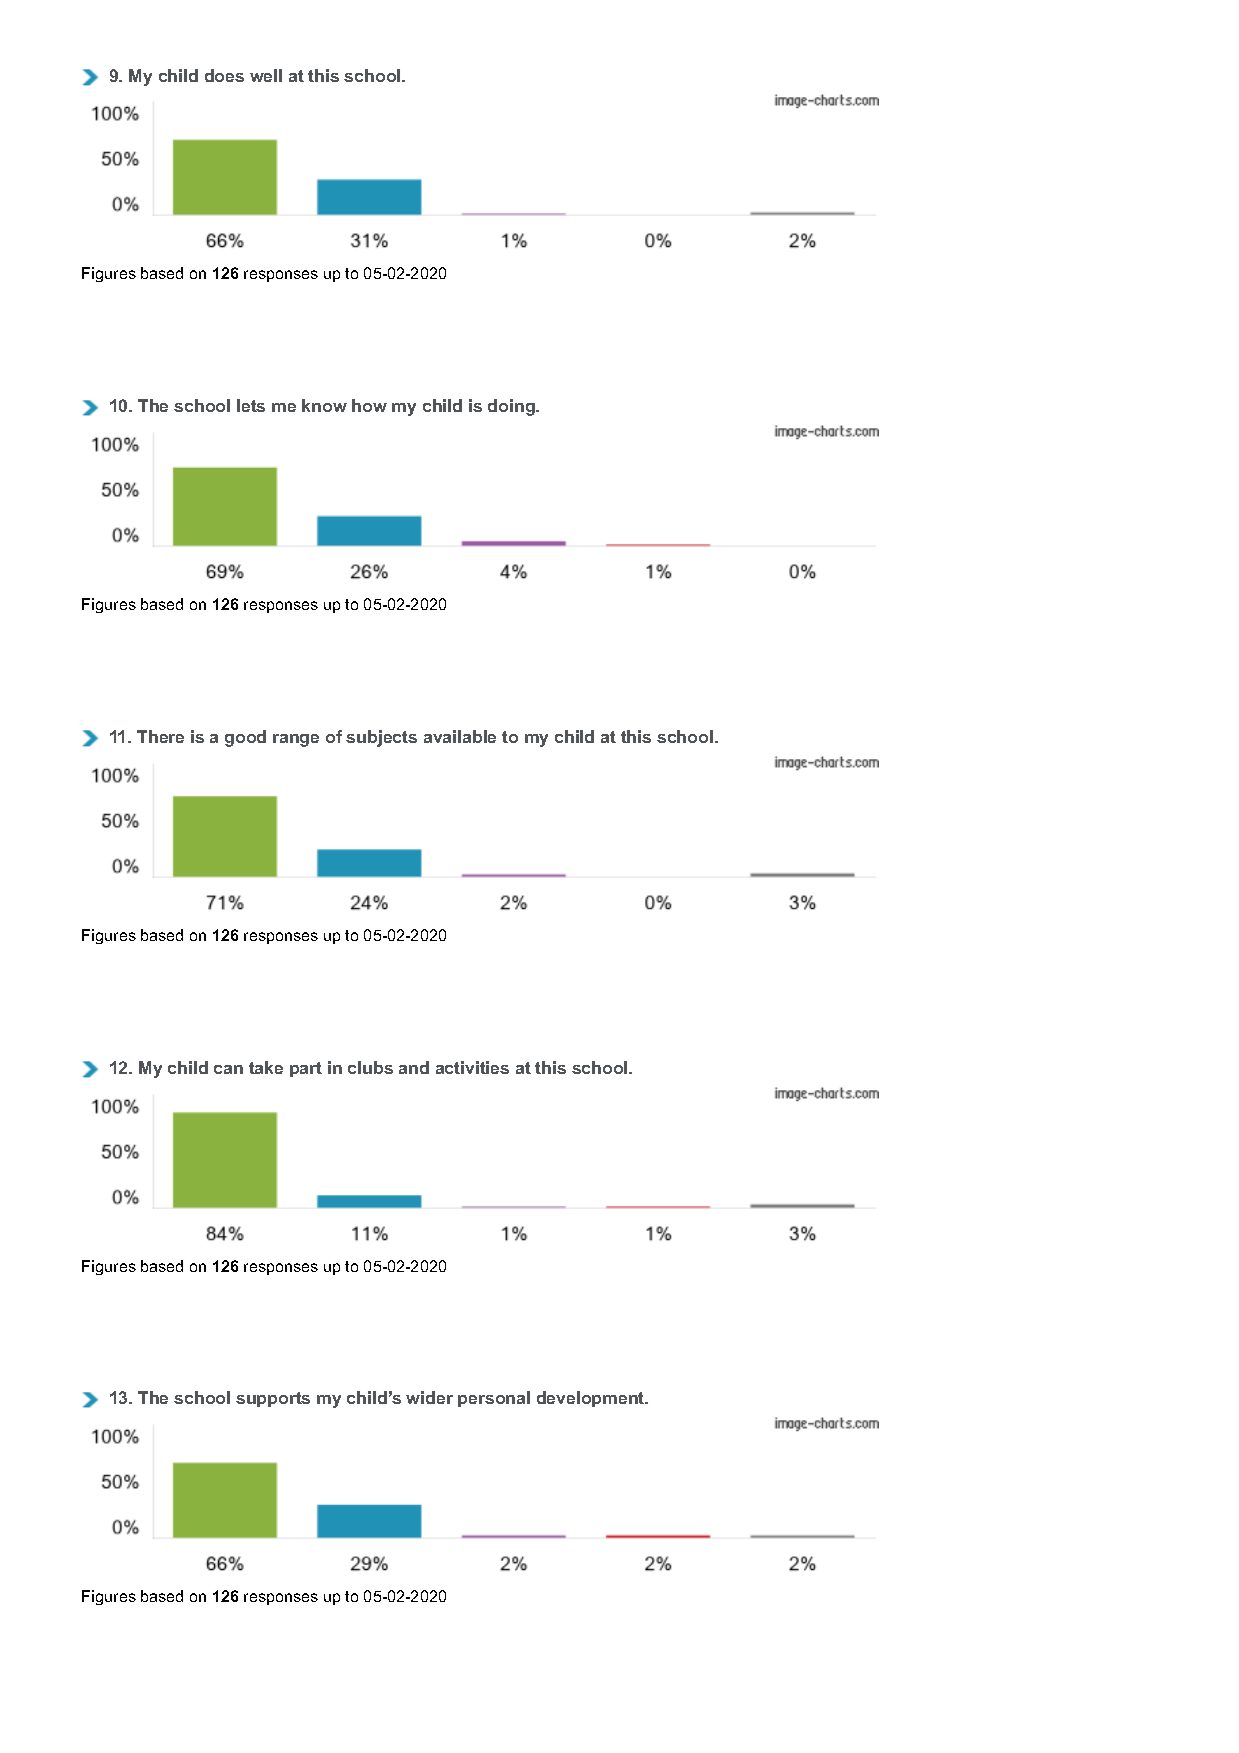 Image resolution: width=1239 pixels, height=1753 pixels. What do you see at coordinates (460, 736) in the screenshot?
I see `available` at bounding box center [460, 736].
